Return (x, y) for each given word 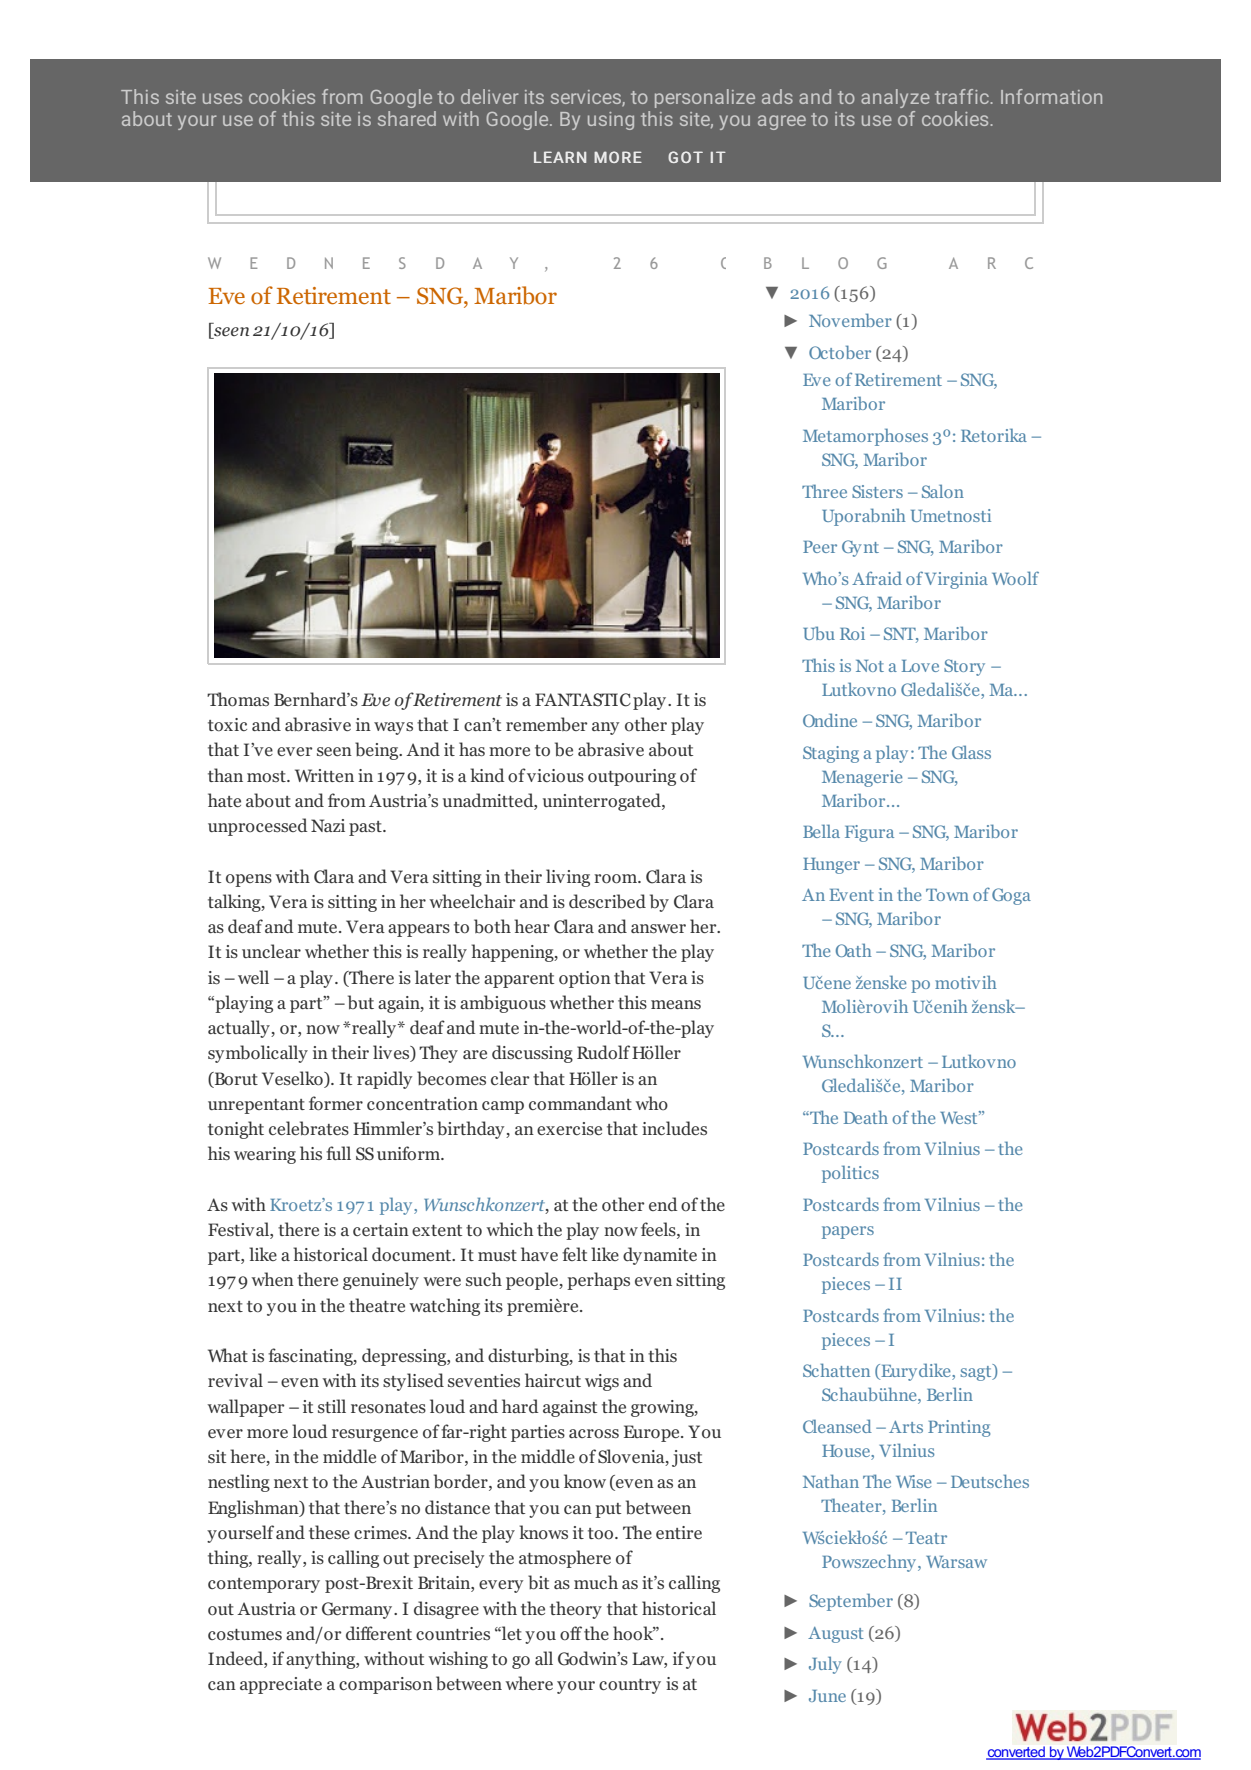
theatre (377, 1305)
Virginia (956, 580)
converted (1016, 1753)
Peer (820, 547)
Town (947, 895)
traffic (962, 96)
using (611, 121)
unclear (271, 951)
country (630, 1686)
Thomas (238, 699)
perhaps (598, 1281)
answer (658, 928)
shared (407, 118)
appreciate (281, 1685)
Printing (959, 1428)
